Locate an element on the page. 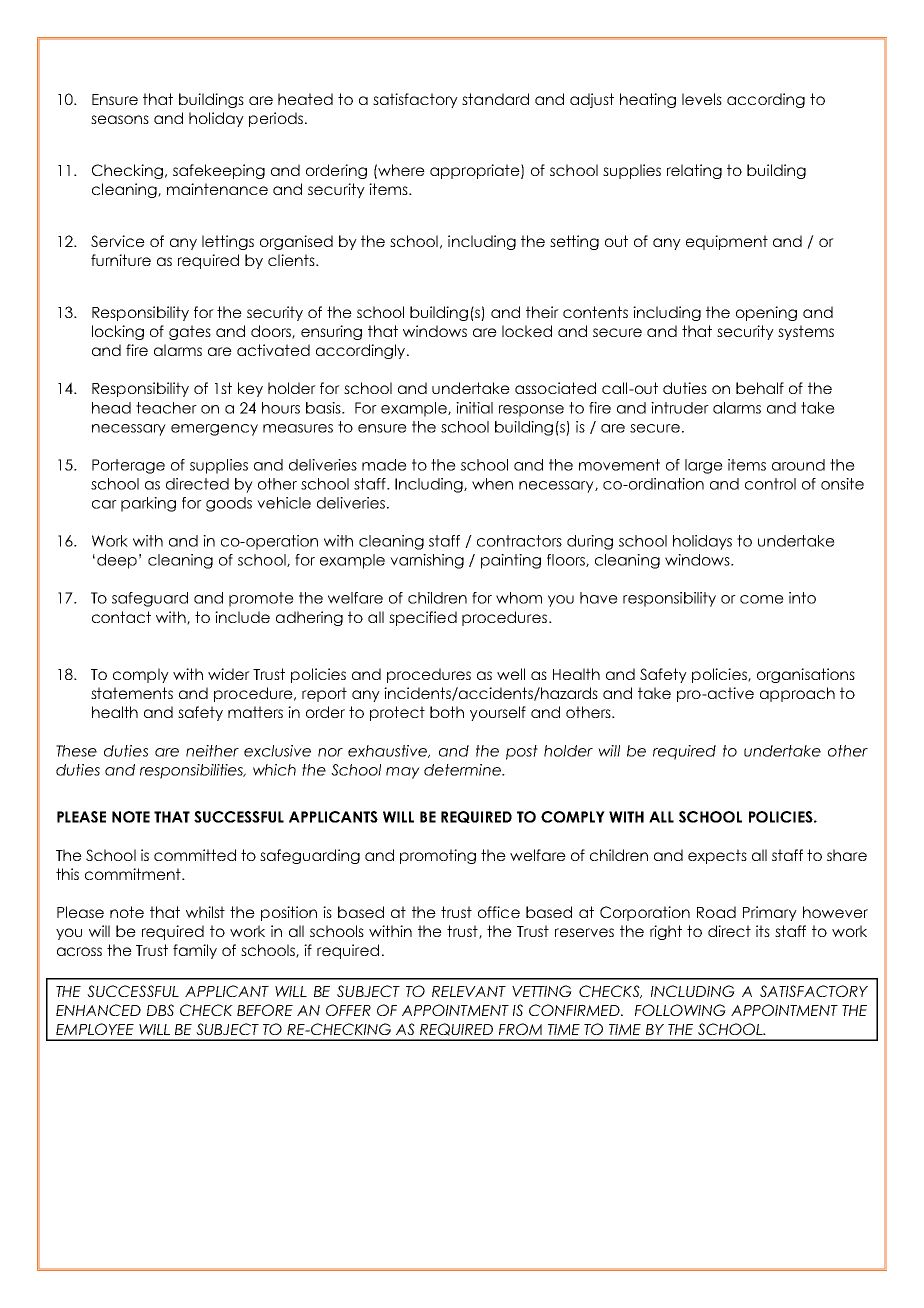 This document has height=1308, width=924. DBS is located at coordinates (160, 1010).
